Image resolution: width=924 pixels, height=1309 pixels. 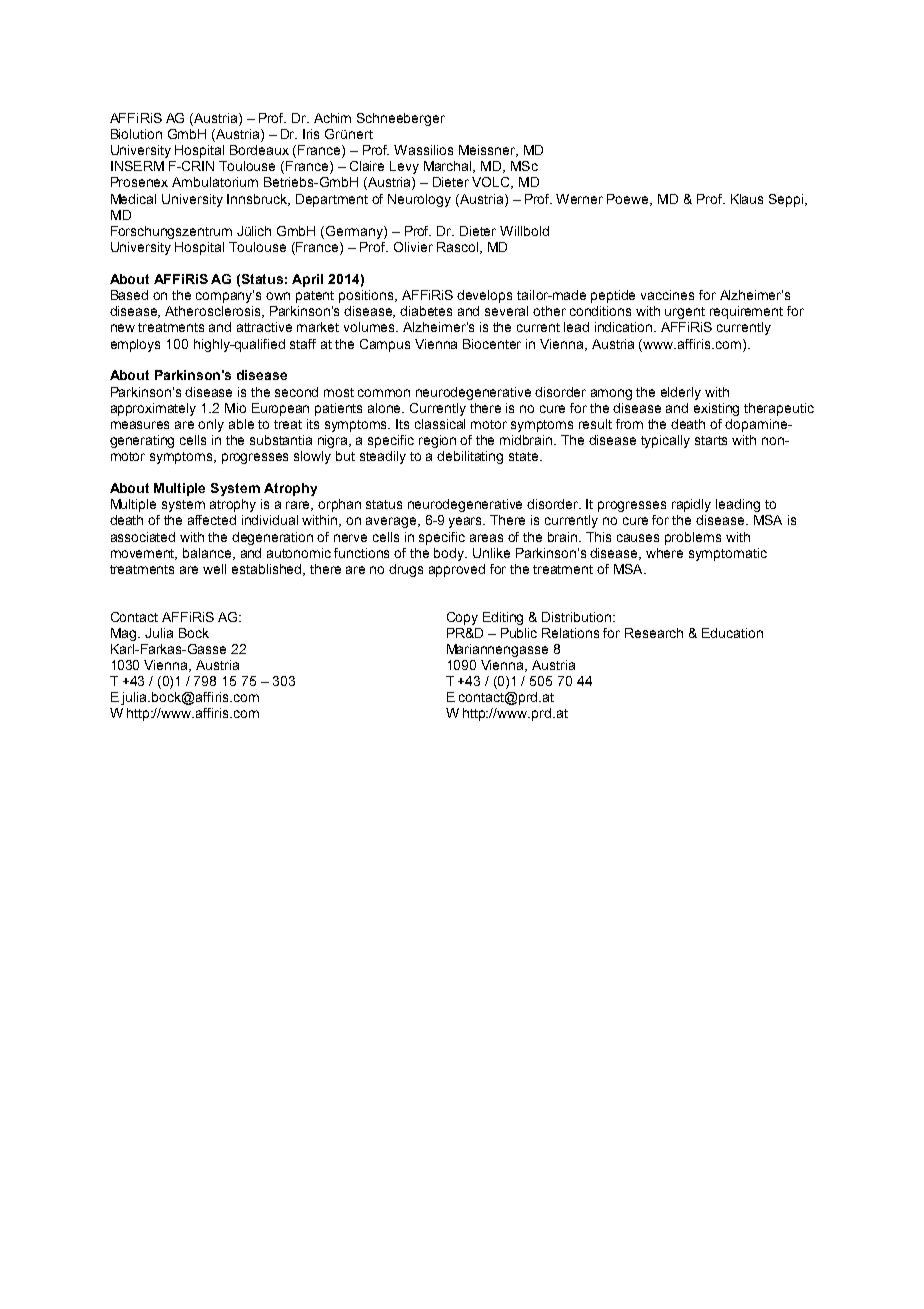 What do you see at coordinates (484, 296) in the page?
I see `develops` at bounding box center [484, 296].
